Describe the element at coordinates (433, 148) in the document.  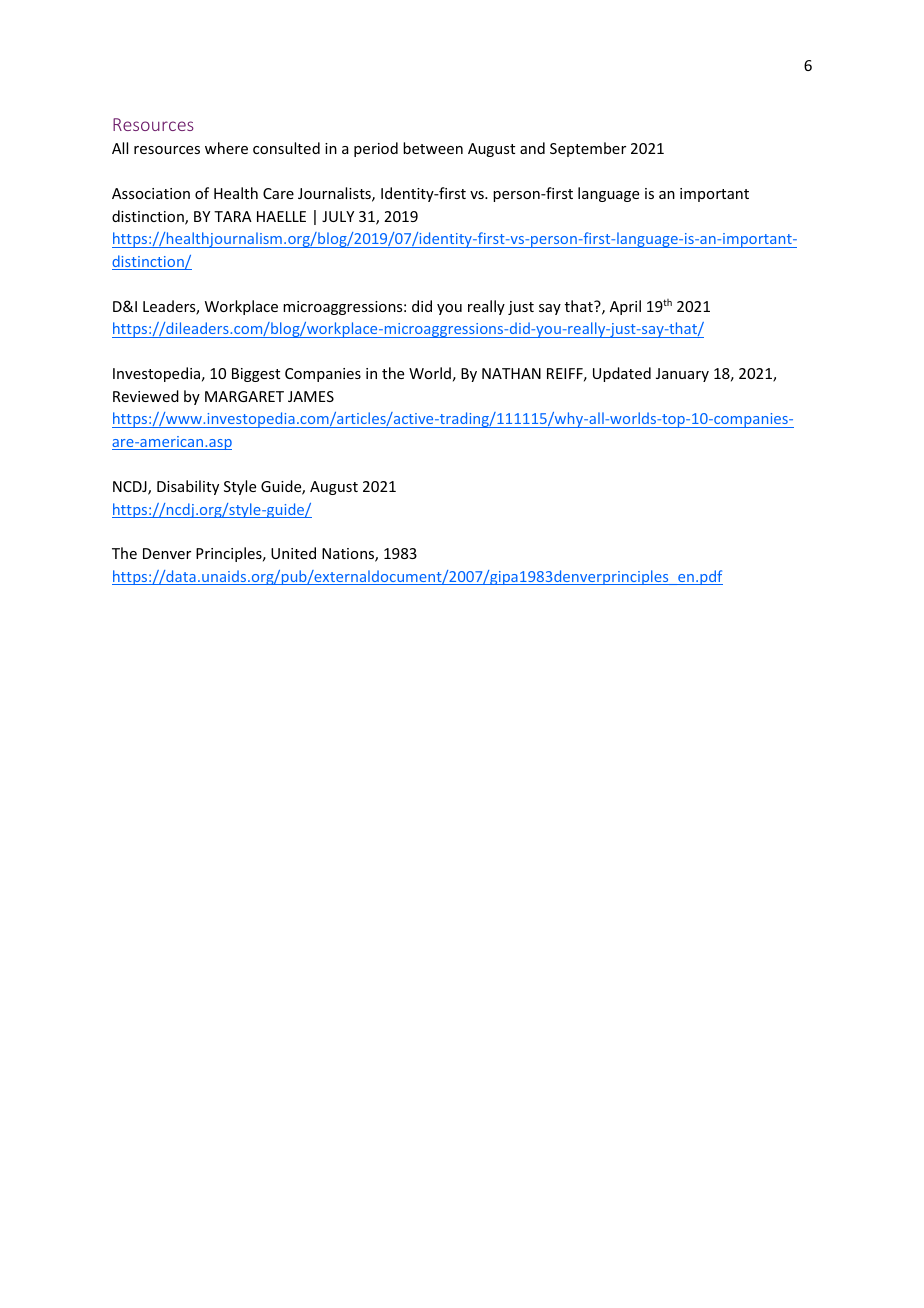
I see `between` at that location.
